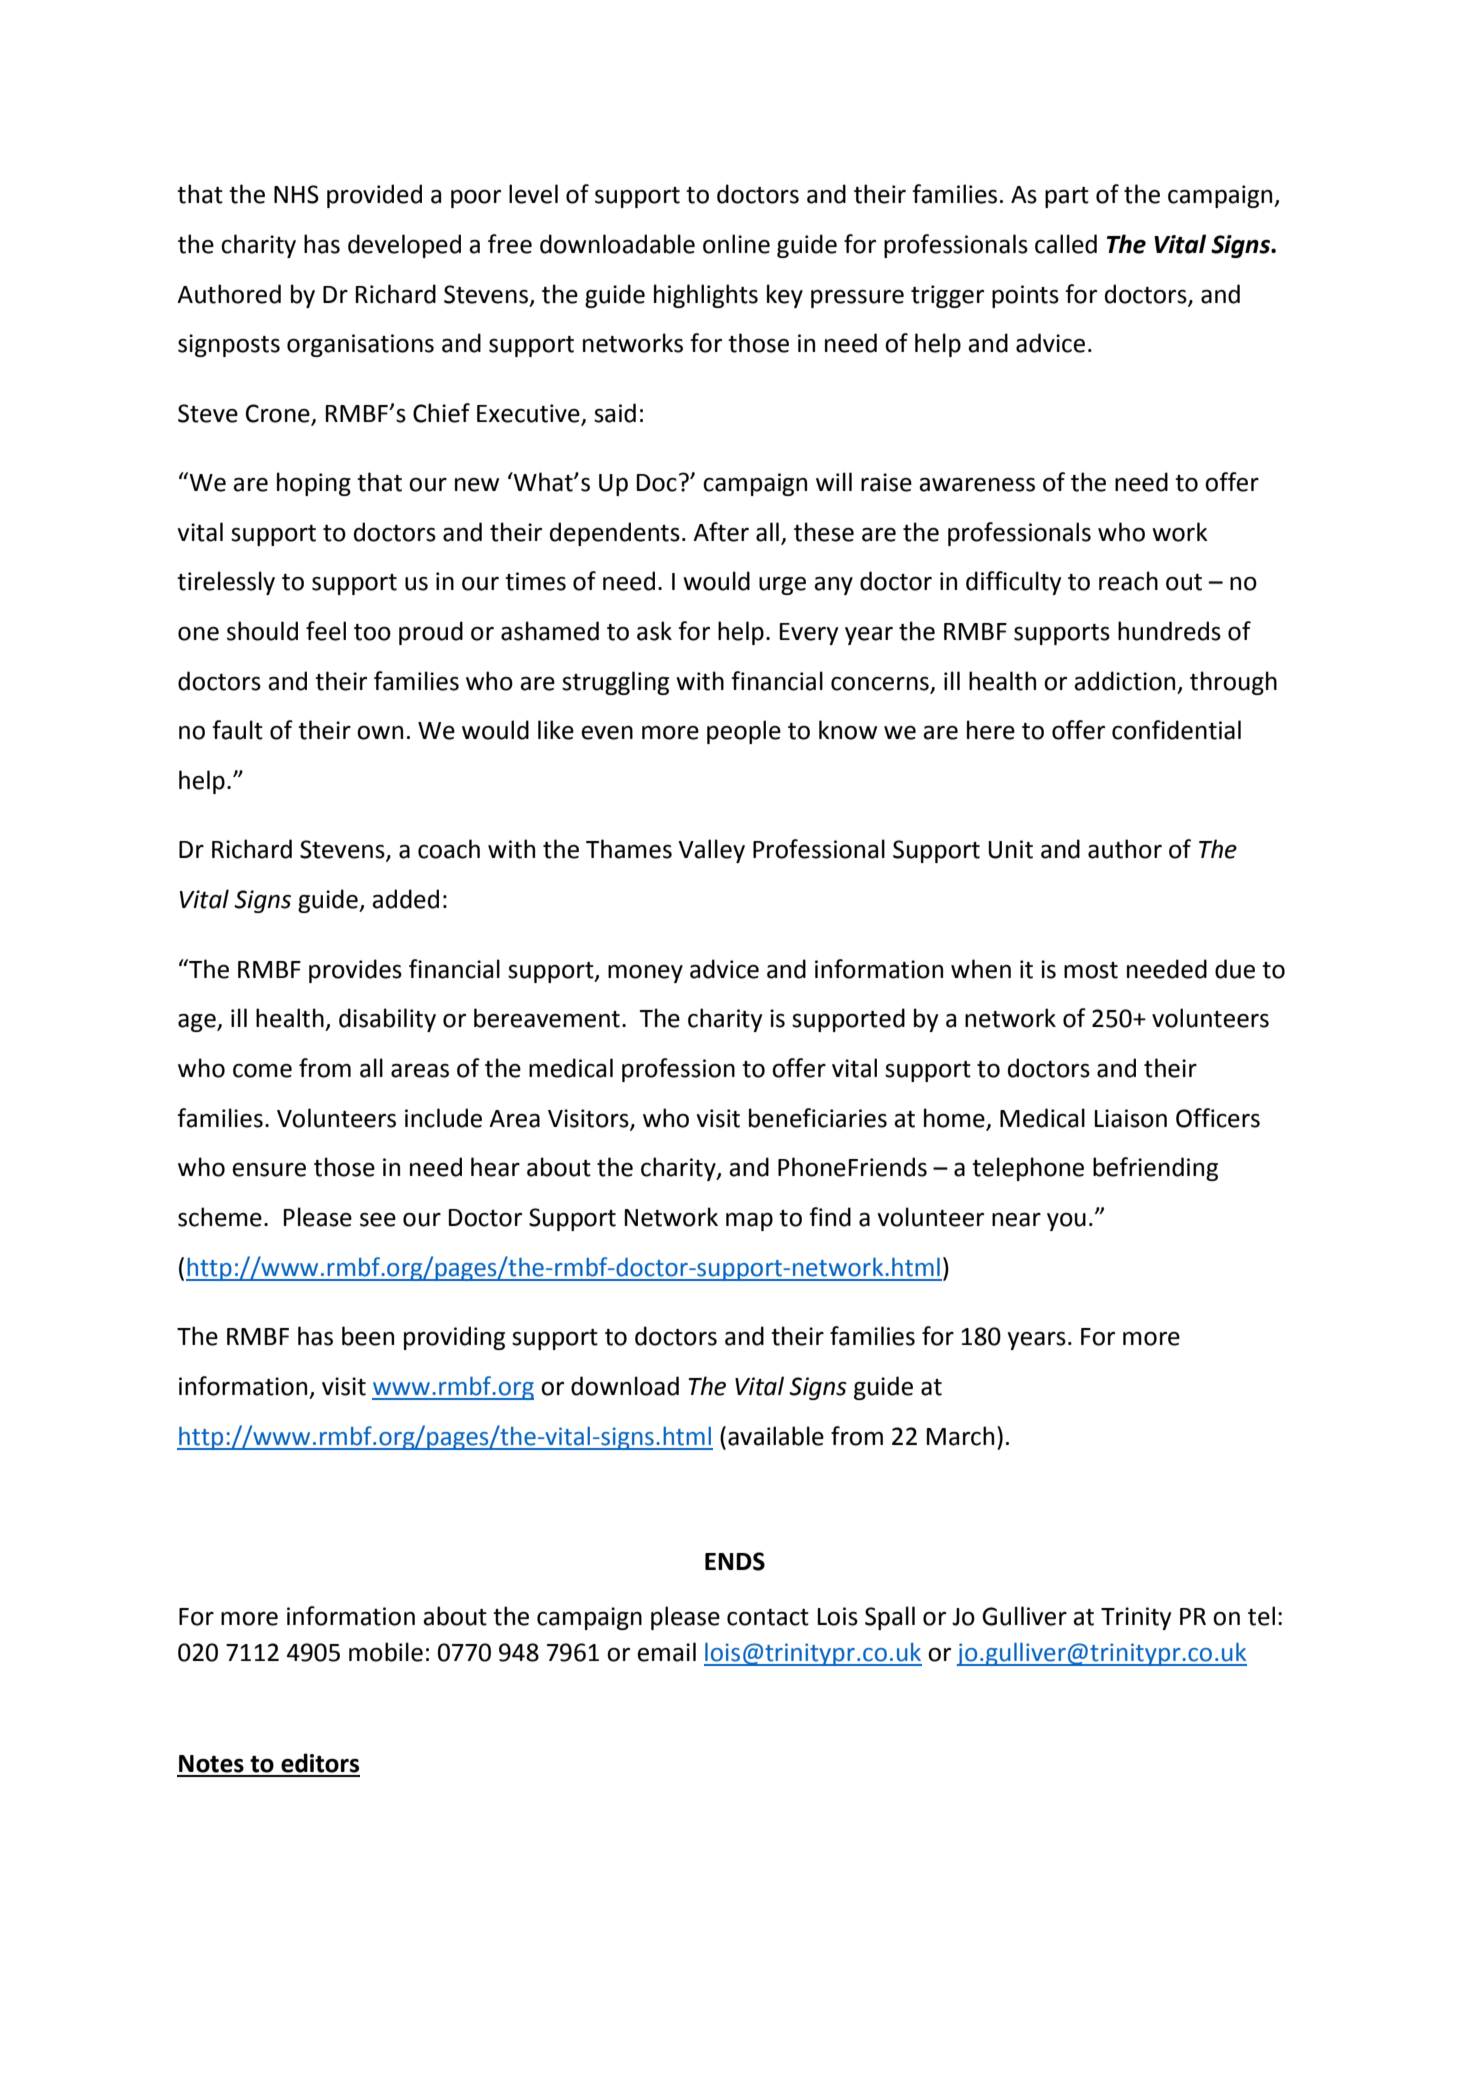 The height and width of the screenshot is (2077, 1469). What do you see at coordinates (711, 851) in the screenshot?
I see `Valley` at bounding box center [711, 851].
